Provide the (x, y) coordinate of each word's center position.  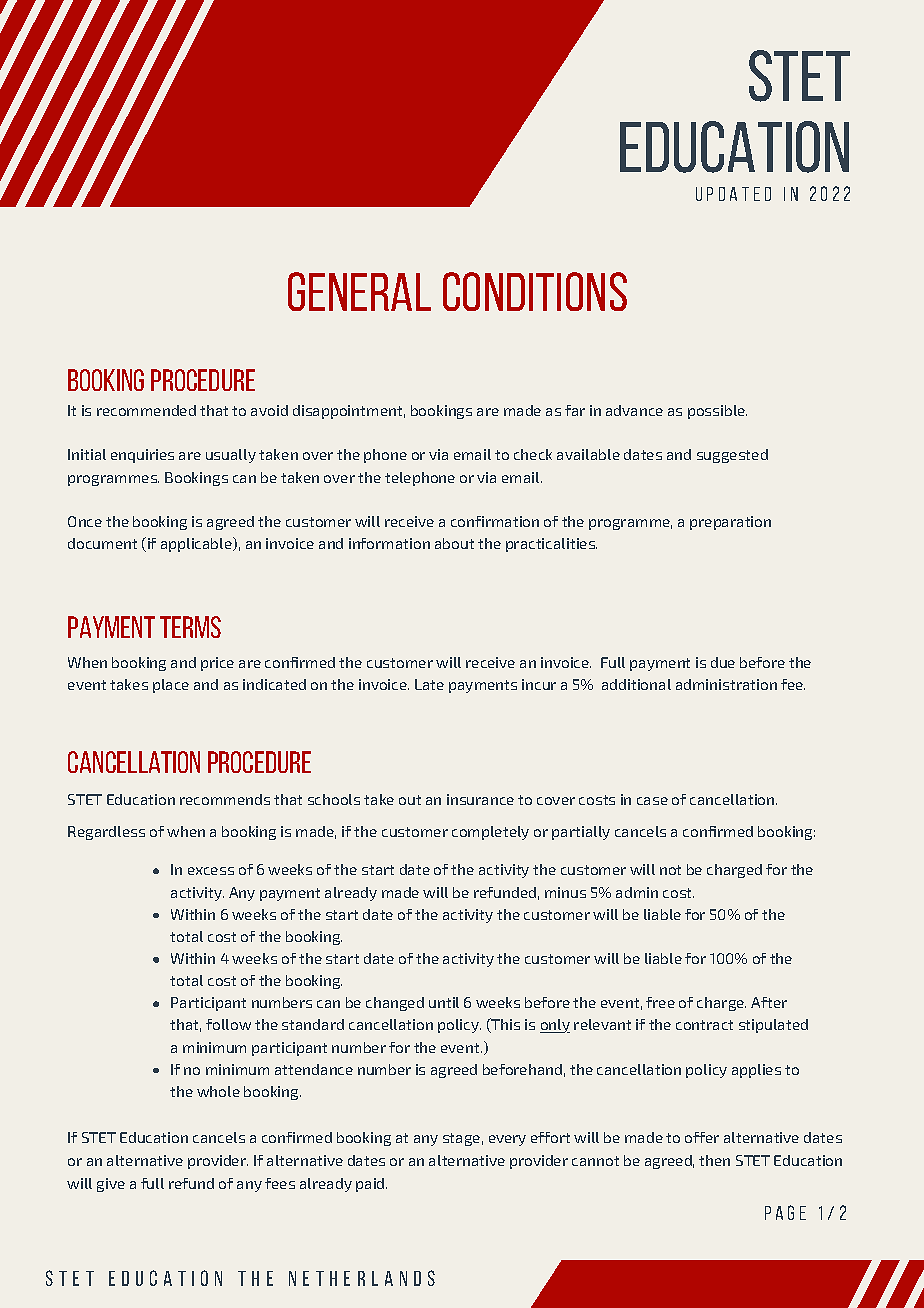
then (714, 1160)
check (533, 454)
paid (371, 1185)
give (111, 1185)
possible (717, 412)
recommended (146, 410)
